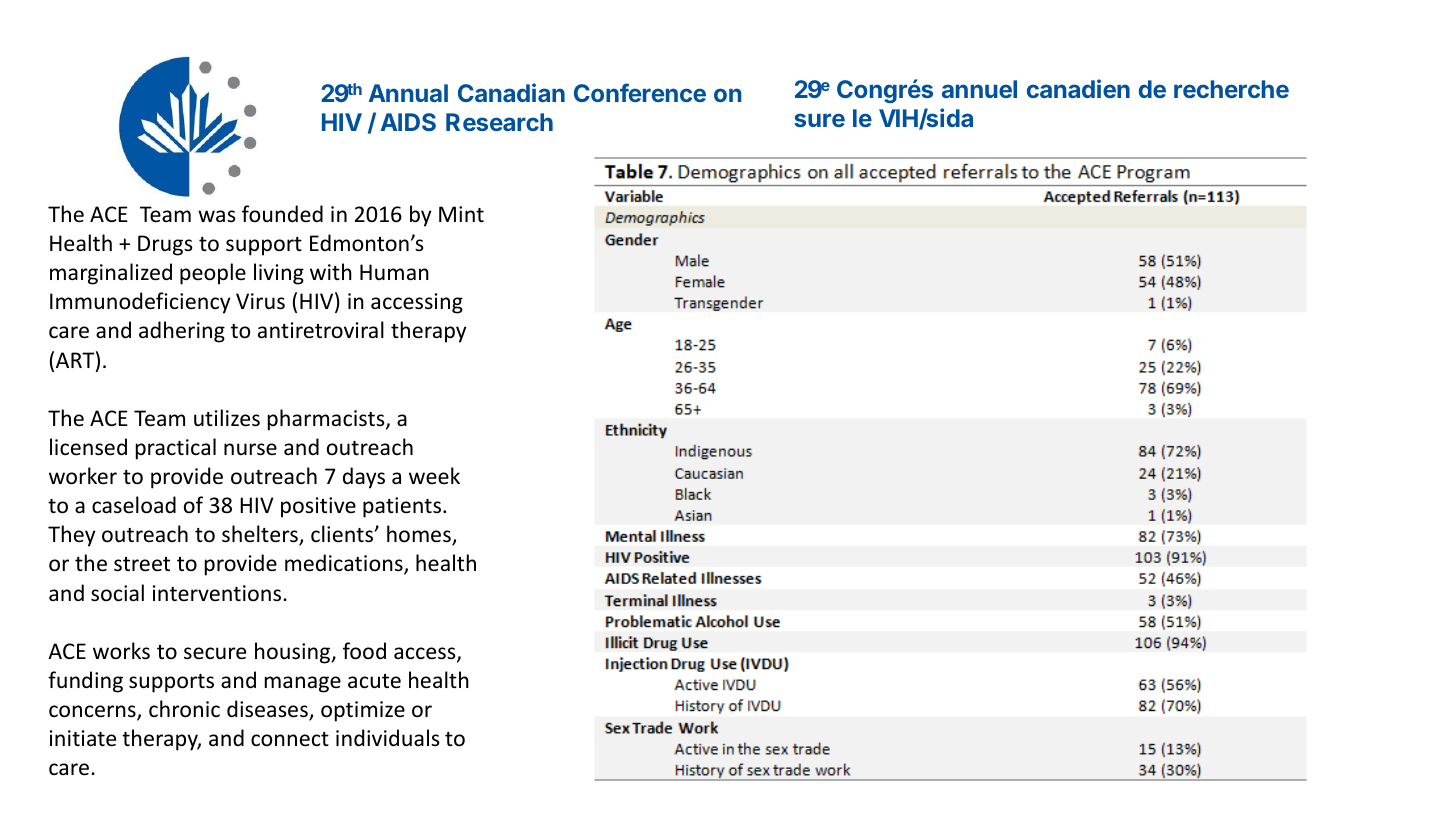 This page has height=819, width=1456. Describe the element at coordinates (387, 737) in the page. I see `individuals` at that location.
